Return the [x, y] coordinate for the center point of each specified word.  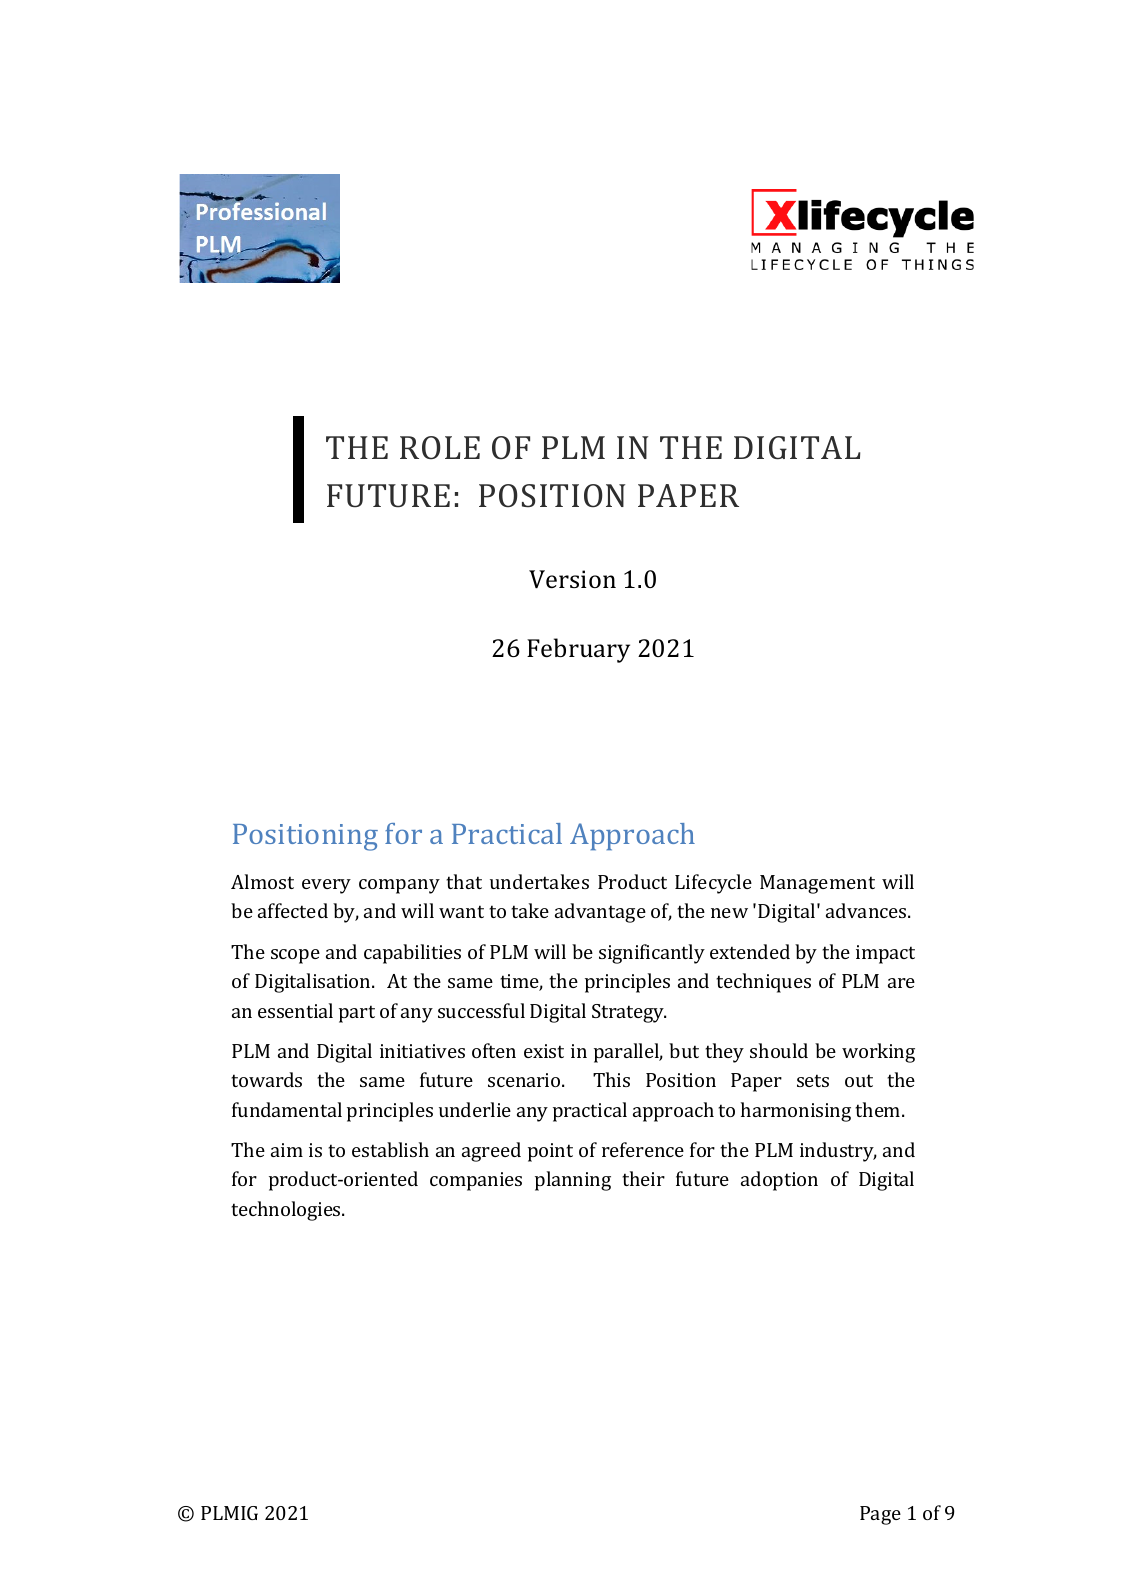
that [464, 881]
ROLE [440, 447]
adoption [779, 1181]
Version [572, 579]
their [643, 1178]
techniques [763, 983]
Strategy [629, 1013]
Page [880, 1515]
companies [476, 1181]
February [578, 650]
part [357, 1014]
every [326, 886]
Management [817, 884]
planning [573, 1181]
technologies [287, 1211]
